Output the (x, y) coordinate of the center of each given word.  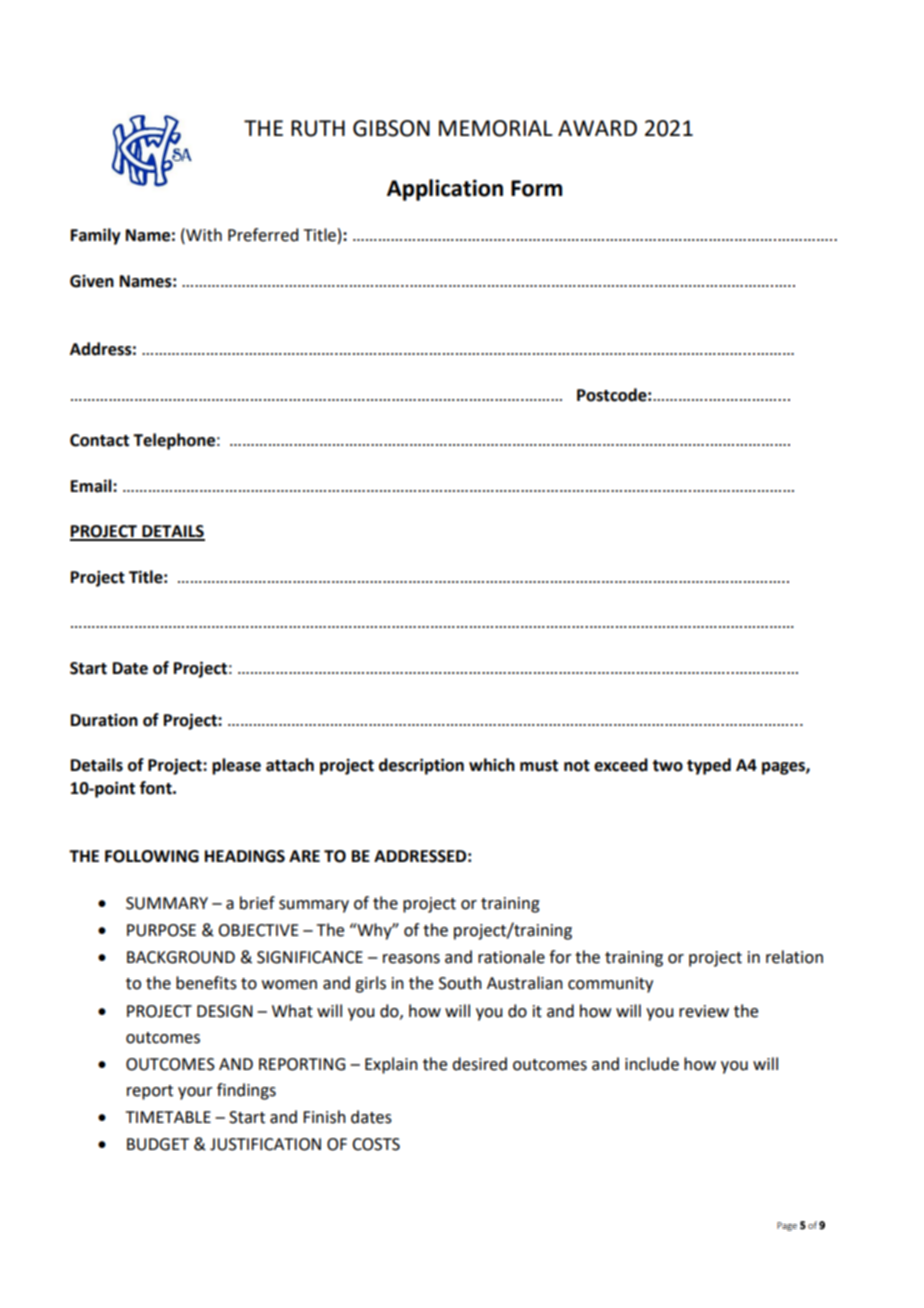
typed (709, 766)
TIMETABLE (168, 1117)
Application (445, 190)
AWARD (597, 128)
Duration (104, 720)
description (421, 766)
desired (479, 1064)
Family (96, 236)
